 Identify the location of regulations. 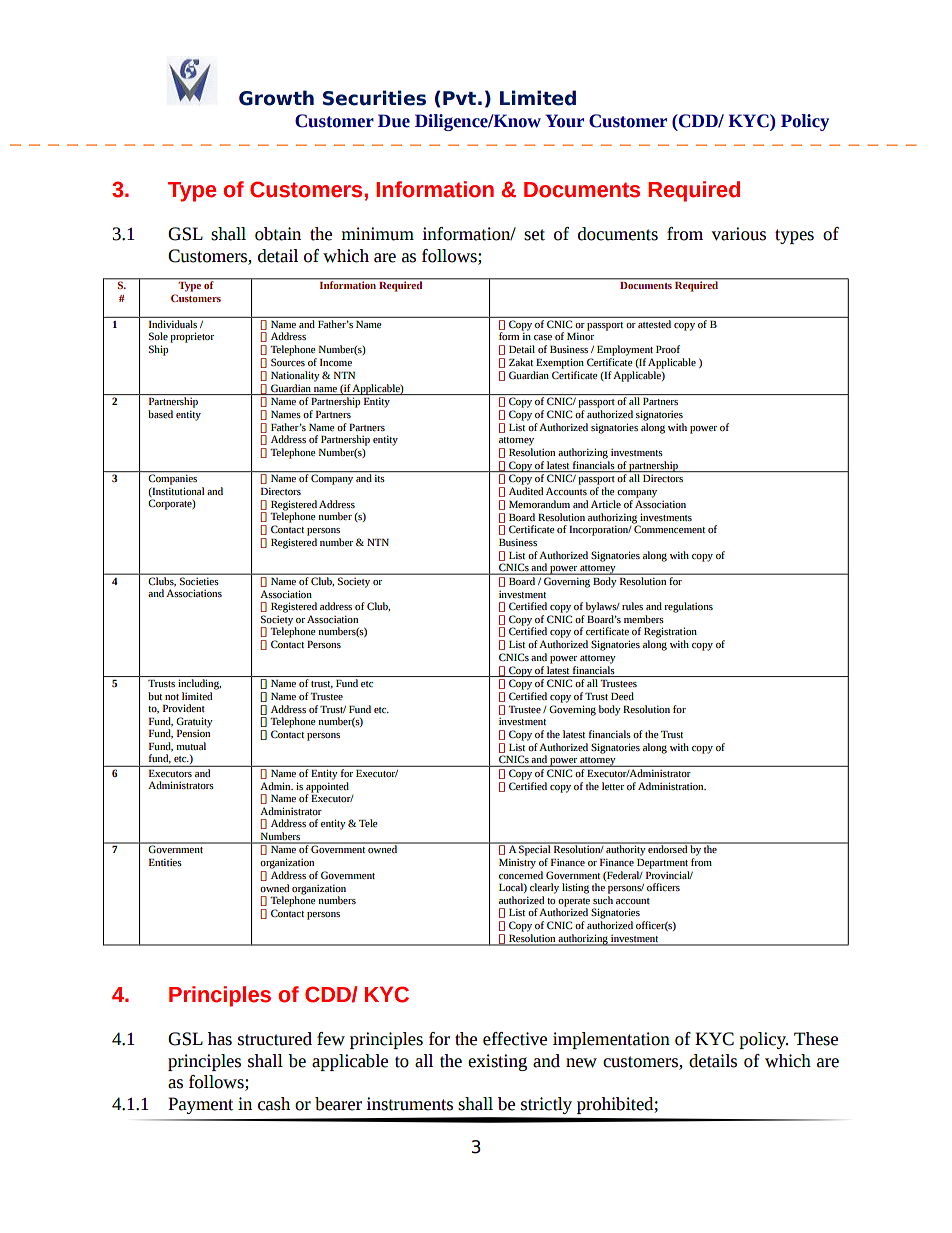
(688, 607).
